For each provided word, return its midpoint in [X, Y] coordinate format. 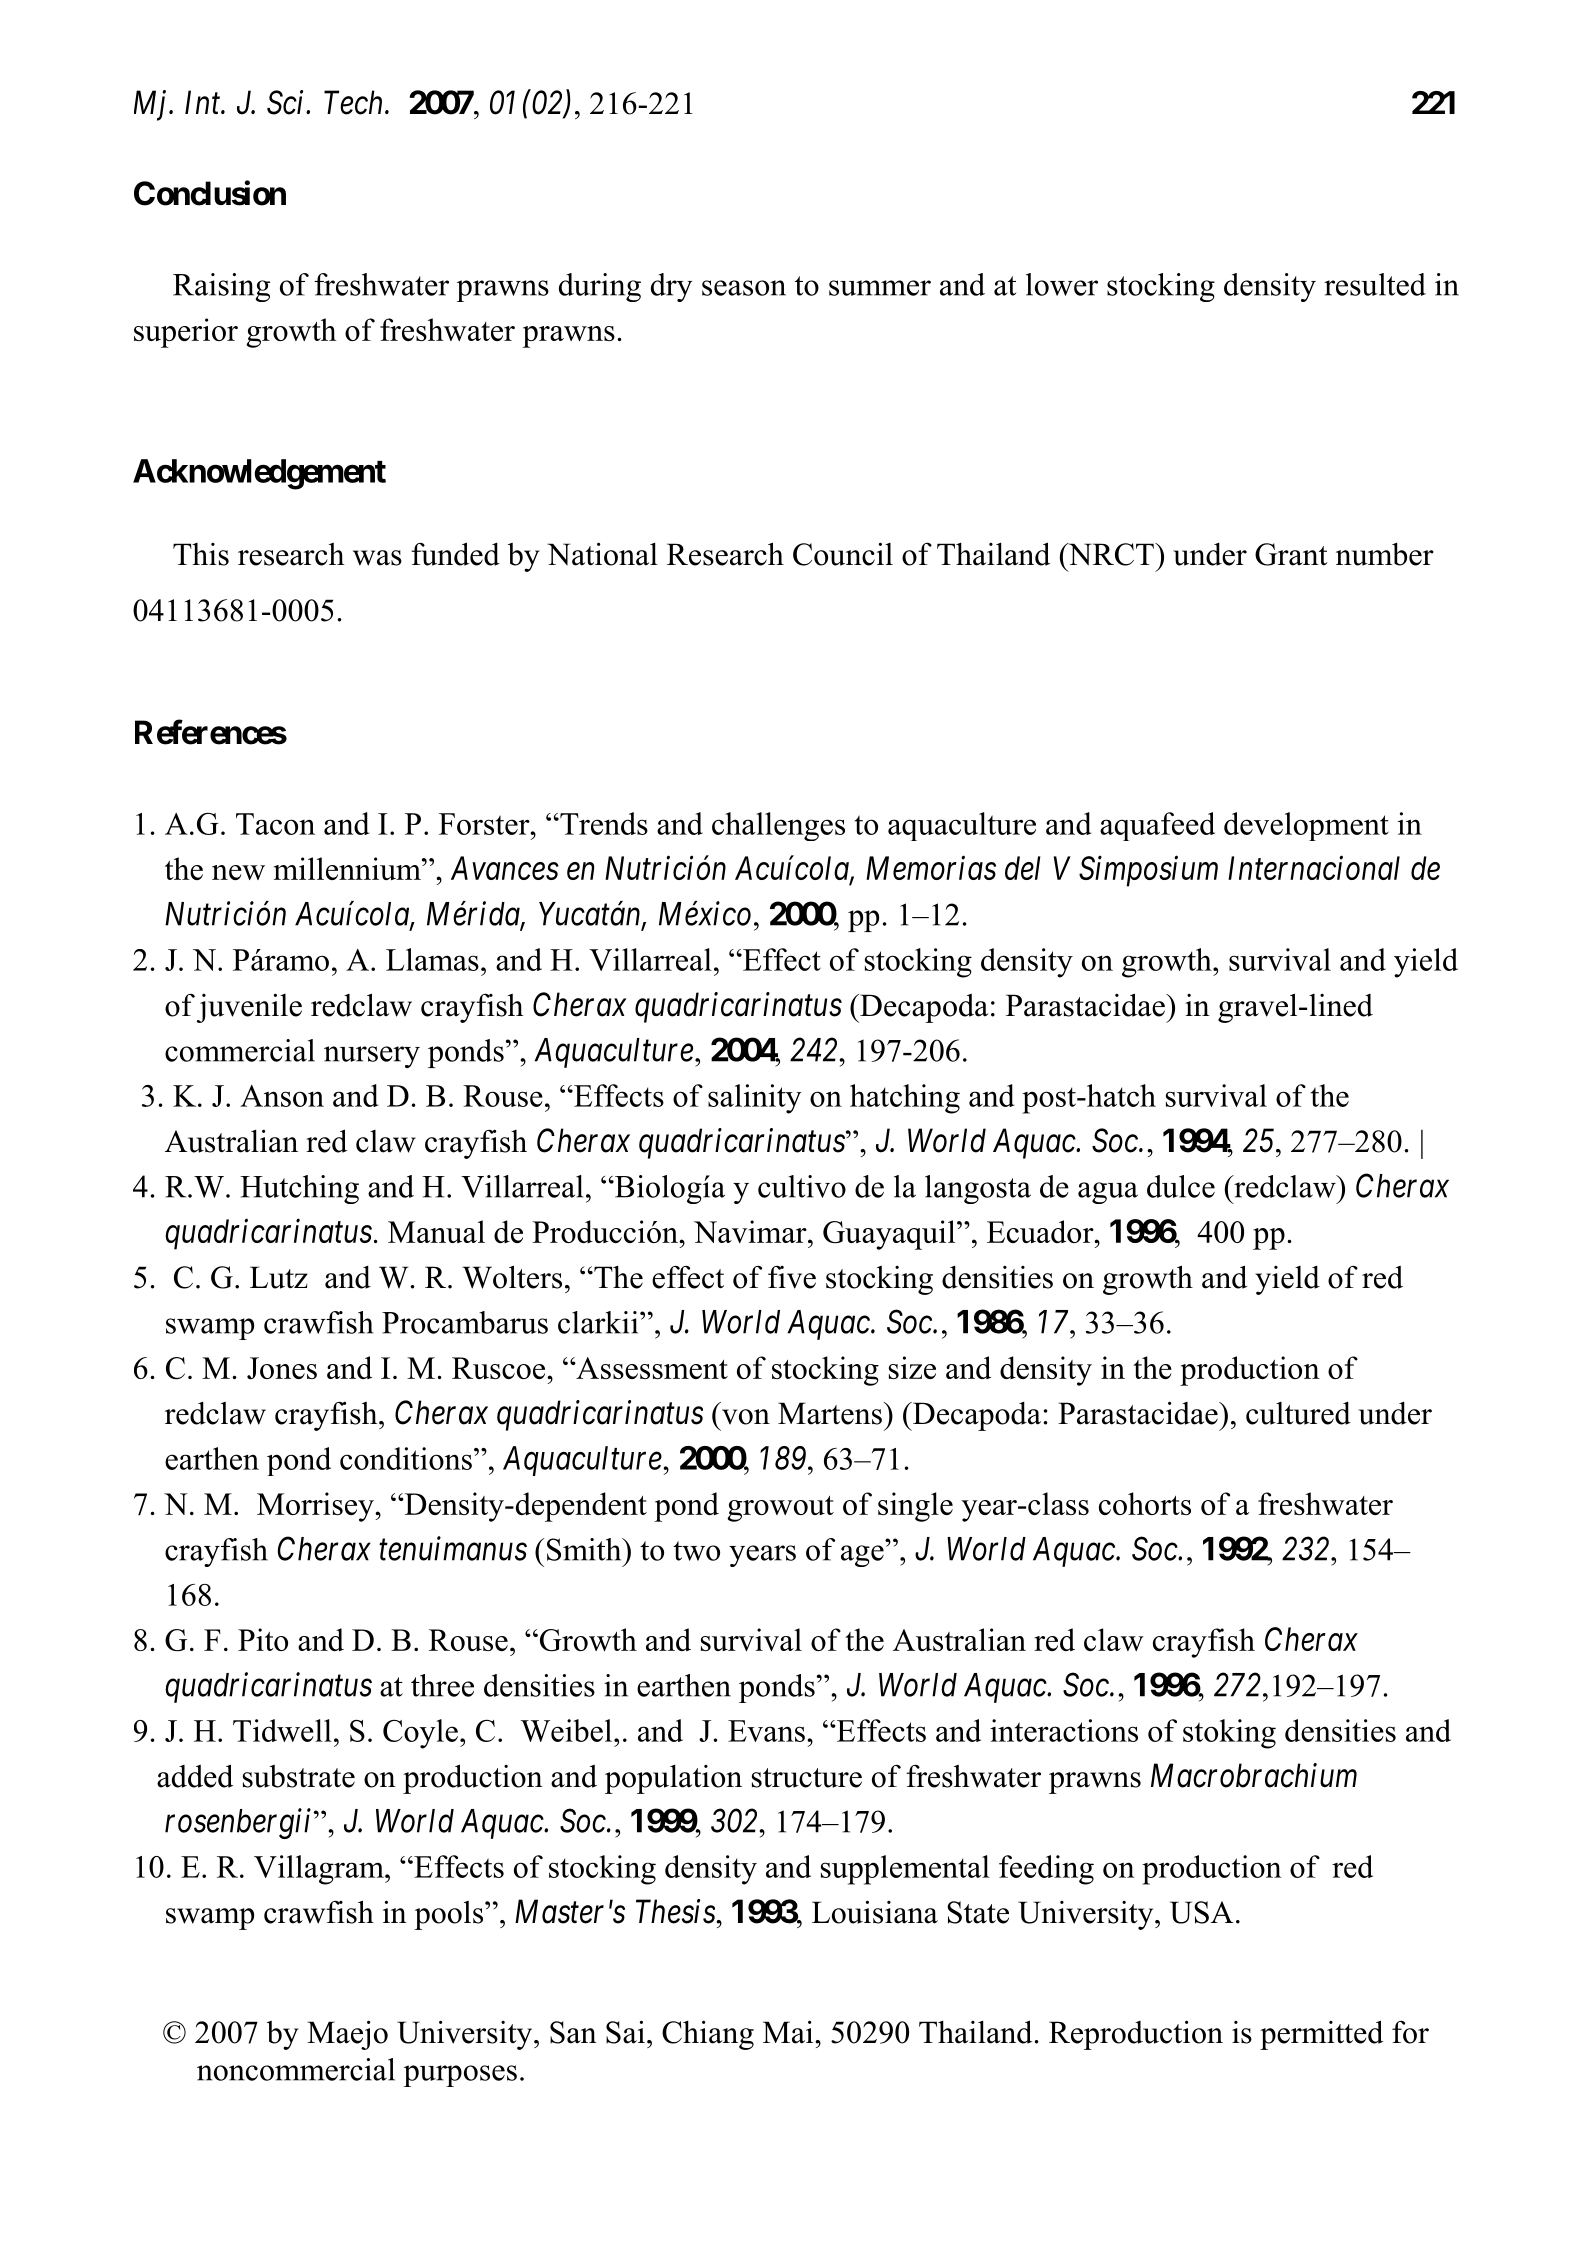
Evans [766, 1731]
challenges [778, 826]
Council [843, 554]
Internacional [1314, 867]
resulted [1375, 284]
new [238, 872]
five [792, 1277]
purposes [460, 2076]
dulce [1181, 1186]
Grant [1291, 554]
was [377, 558]
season [744, 288]
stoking [1229, 1734]
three [442, 1685]
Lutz [279, 1277]
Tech [355, 102]
